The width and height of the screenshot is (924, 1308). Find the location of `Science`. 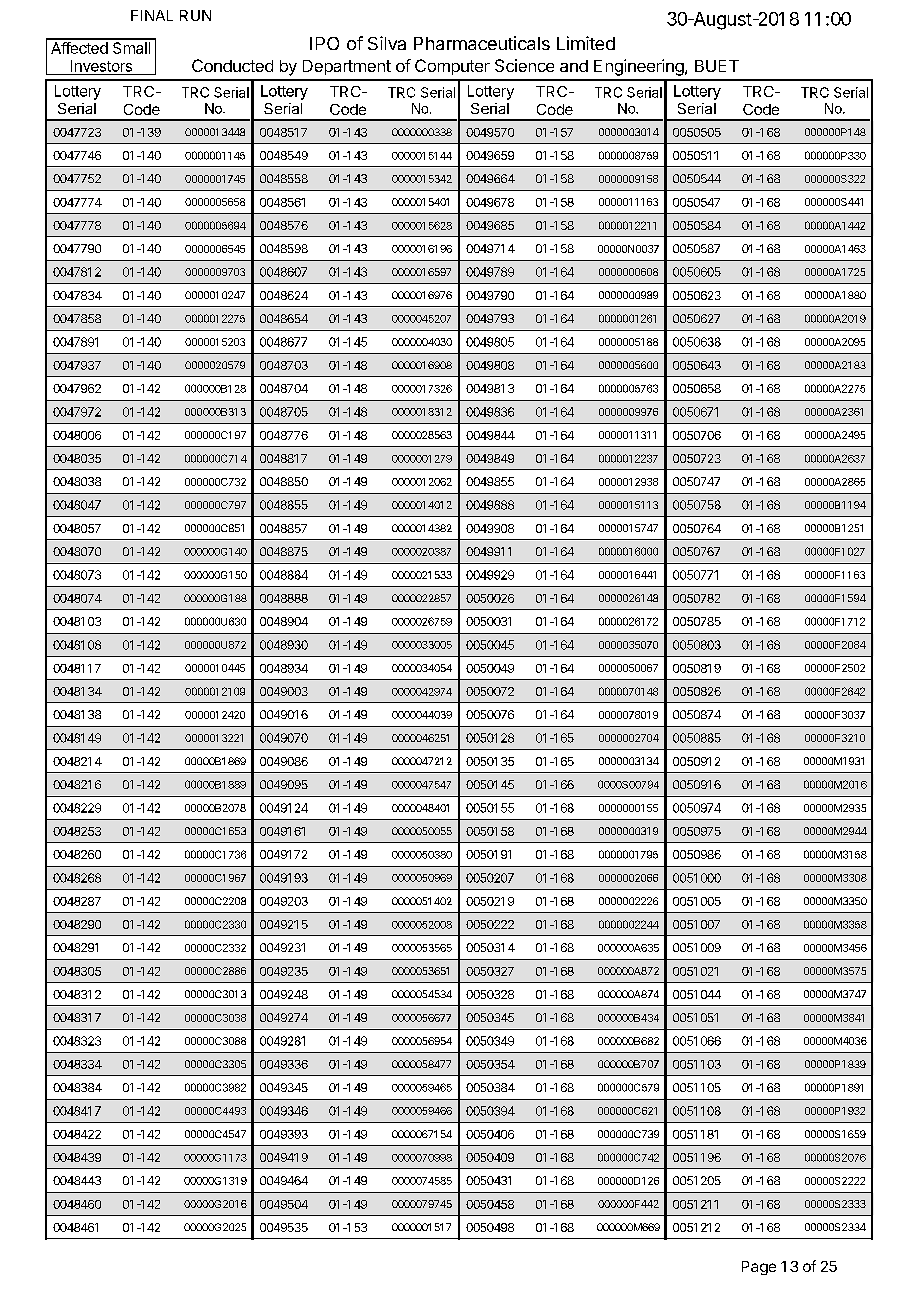

Science is located at coordinates (524, 65).
